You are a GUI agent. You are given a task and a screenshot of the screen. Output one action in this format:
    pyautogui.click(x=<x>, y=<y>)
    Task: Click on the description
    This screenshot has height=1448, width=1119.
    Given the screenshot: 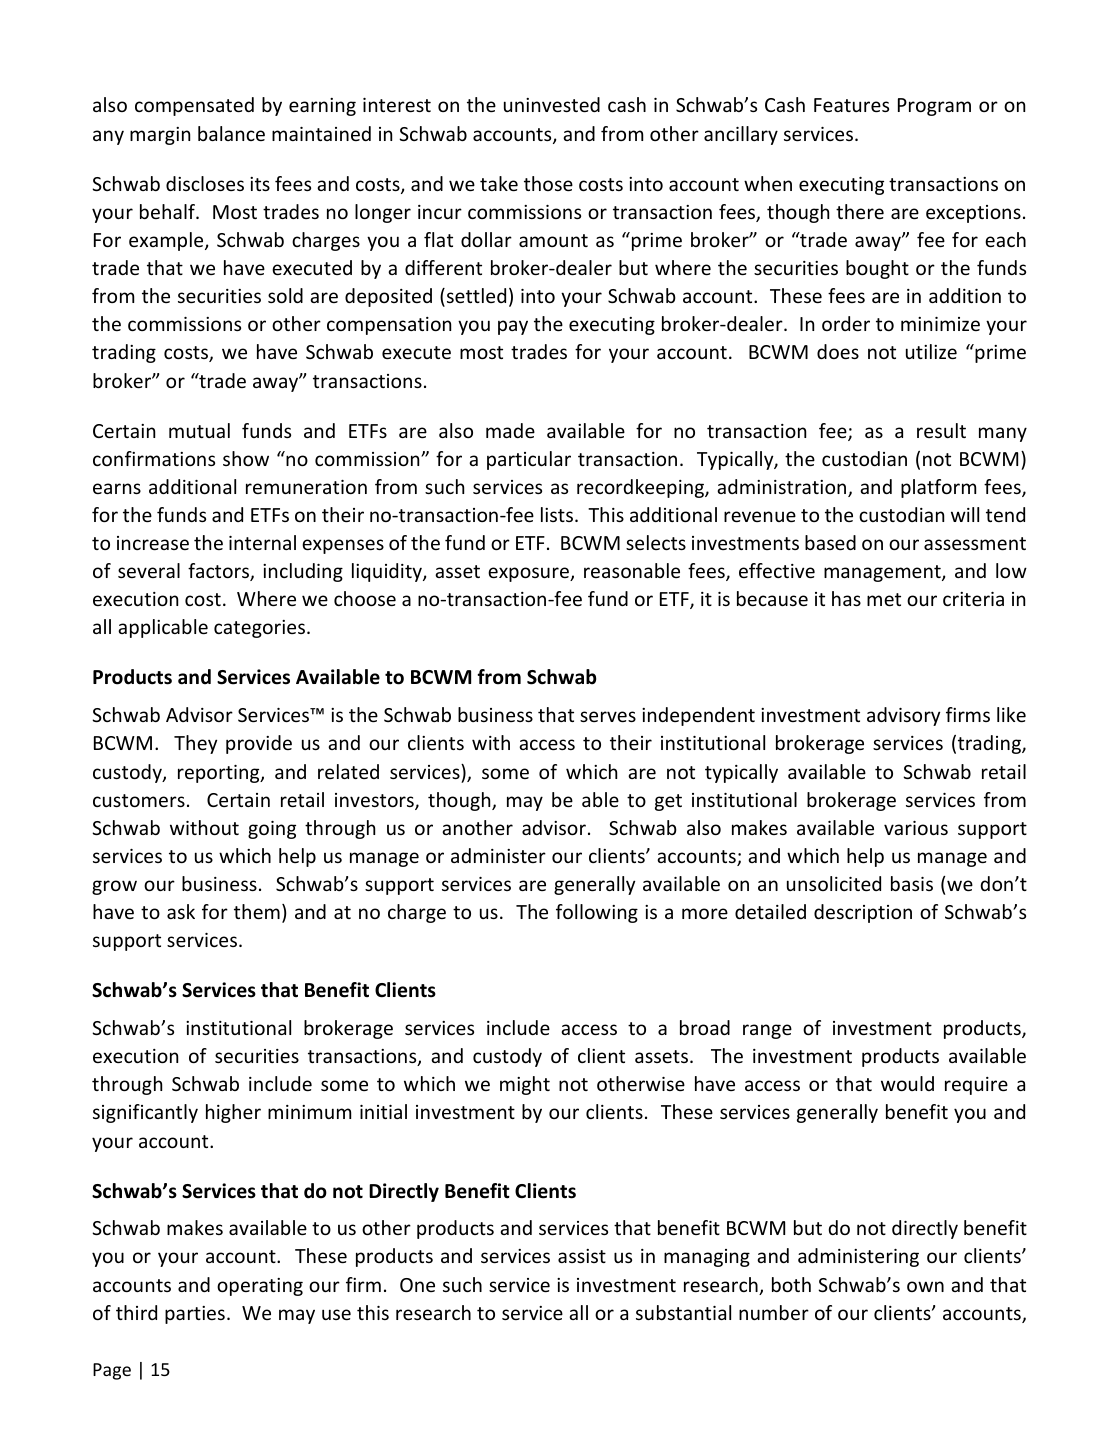 What is the action you would take?
    pyautogui.click(x=863, y=913)
